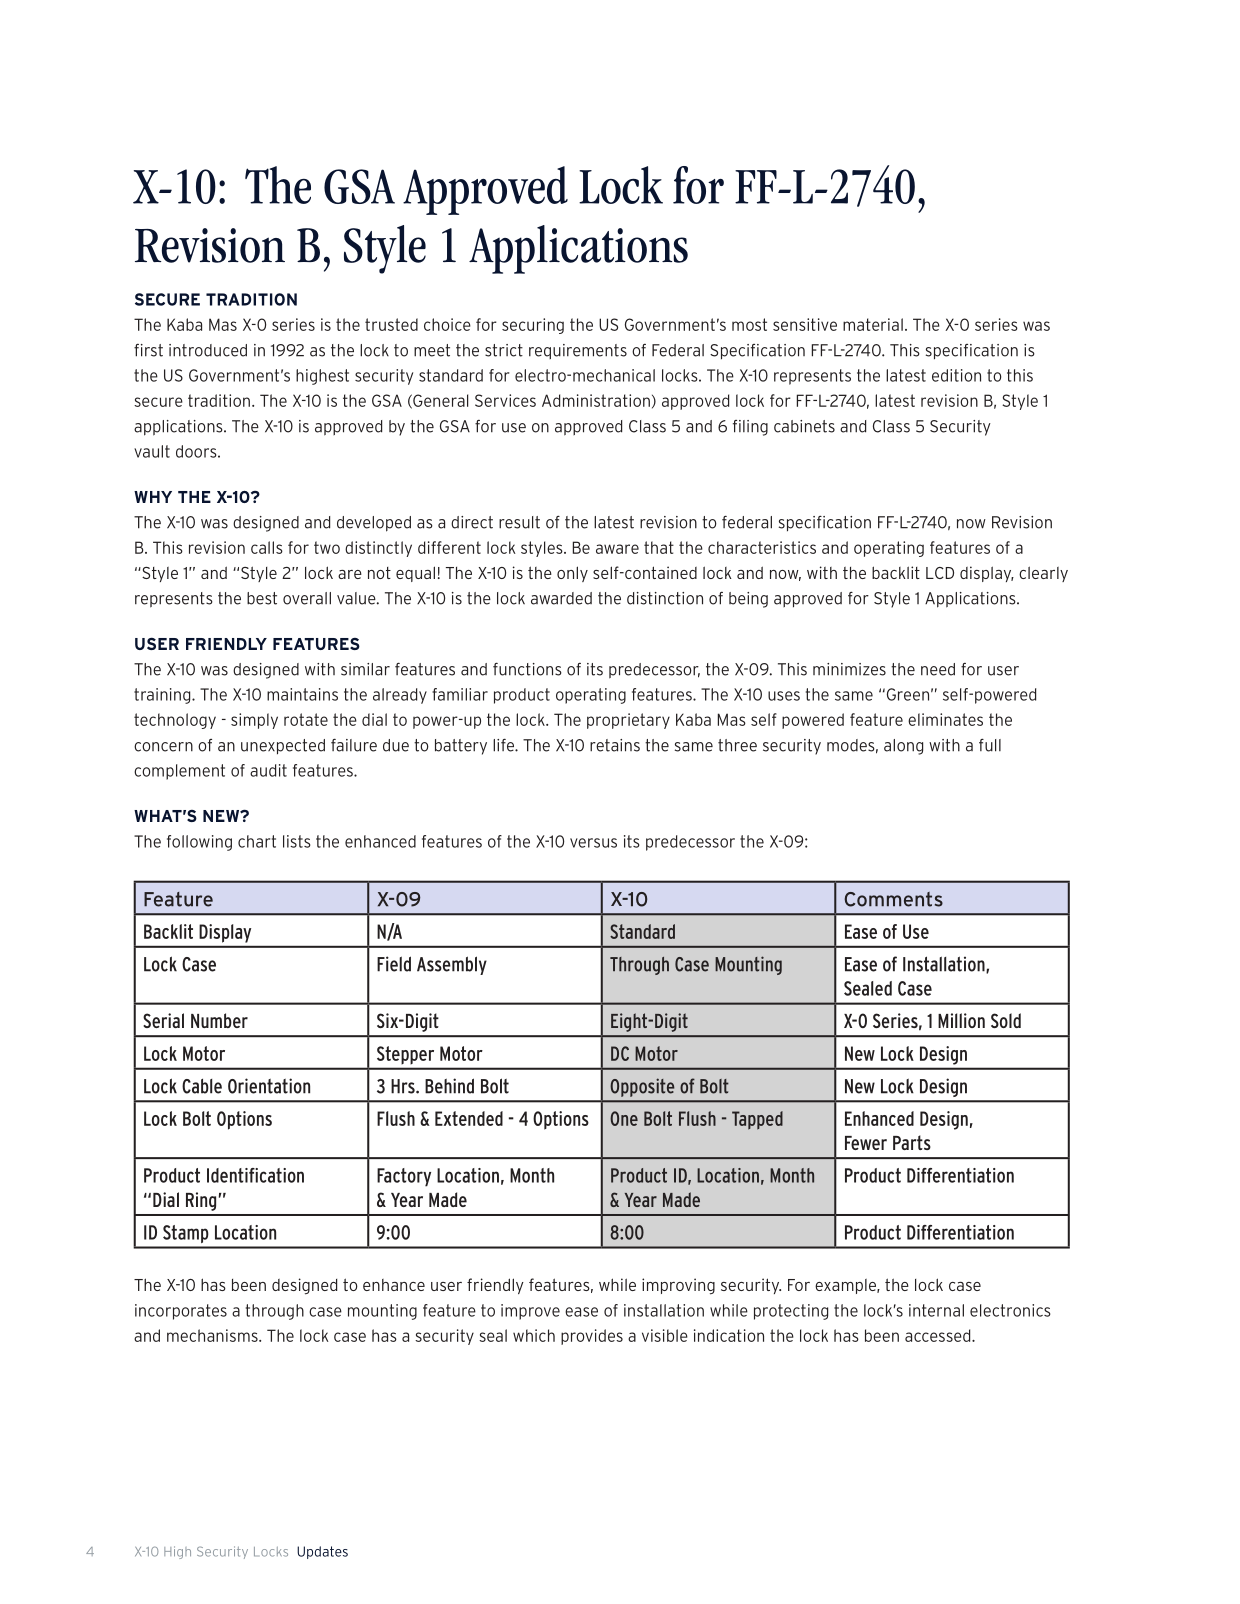 This page has height=1604, width=1240. What do you see at coordinates (893, 899) in the page?
I see `Comments` at bounding box center [893, 899].
